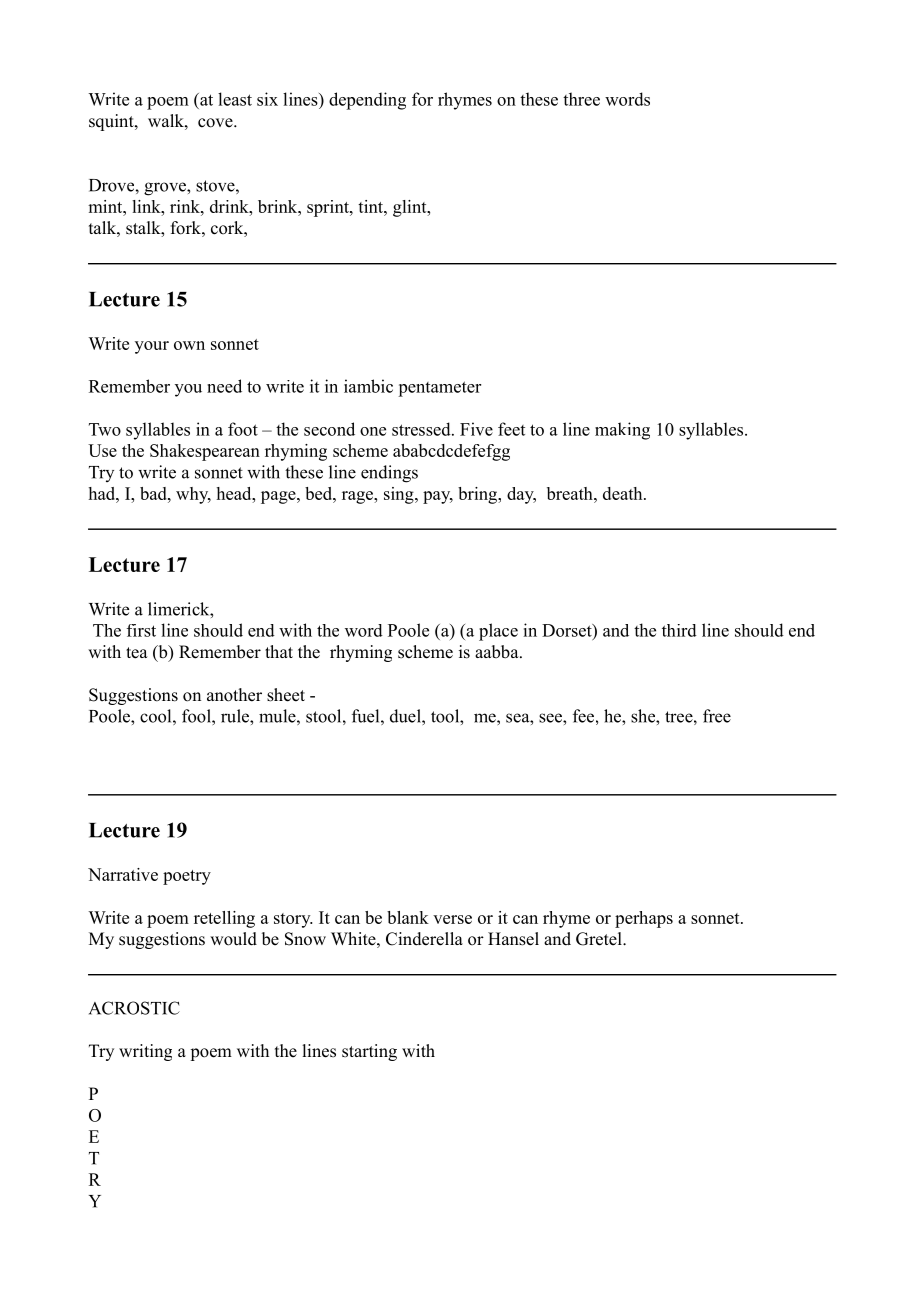 The image size is (924, 1308). What do you see at coordinates (367, 101) in the screenshot?
I see `depending` at bounding box center [367, 101].
